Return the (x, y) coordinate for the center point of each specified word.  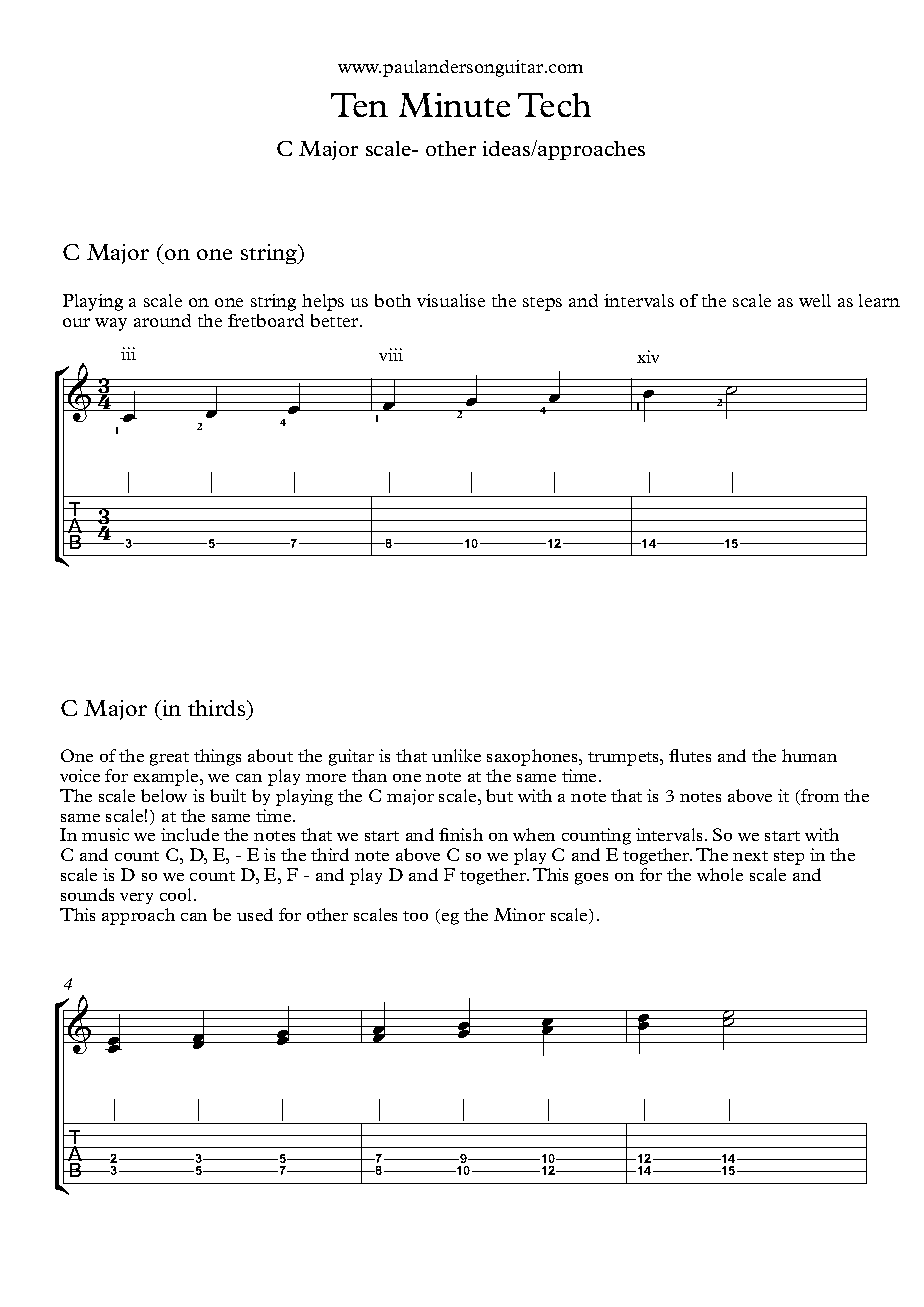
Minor (519, 914)
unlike (456, 755)
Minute (454, 105)
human (809, 755)
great (169, 759)
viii (391, 354)
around (162, 320)
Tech (554, 105)
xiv (648, 356)
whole (720, 874)
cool (177, 894)
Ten (359, 105)
